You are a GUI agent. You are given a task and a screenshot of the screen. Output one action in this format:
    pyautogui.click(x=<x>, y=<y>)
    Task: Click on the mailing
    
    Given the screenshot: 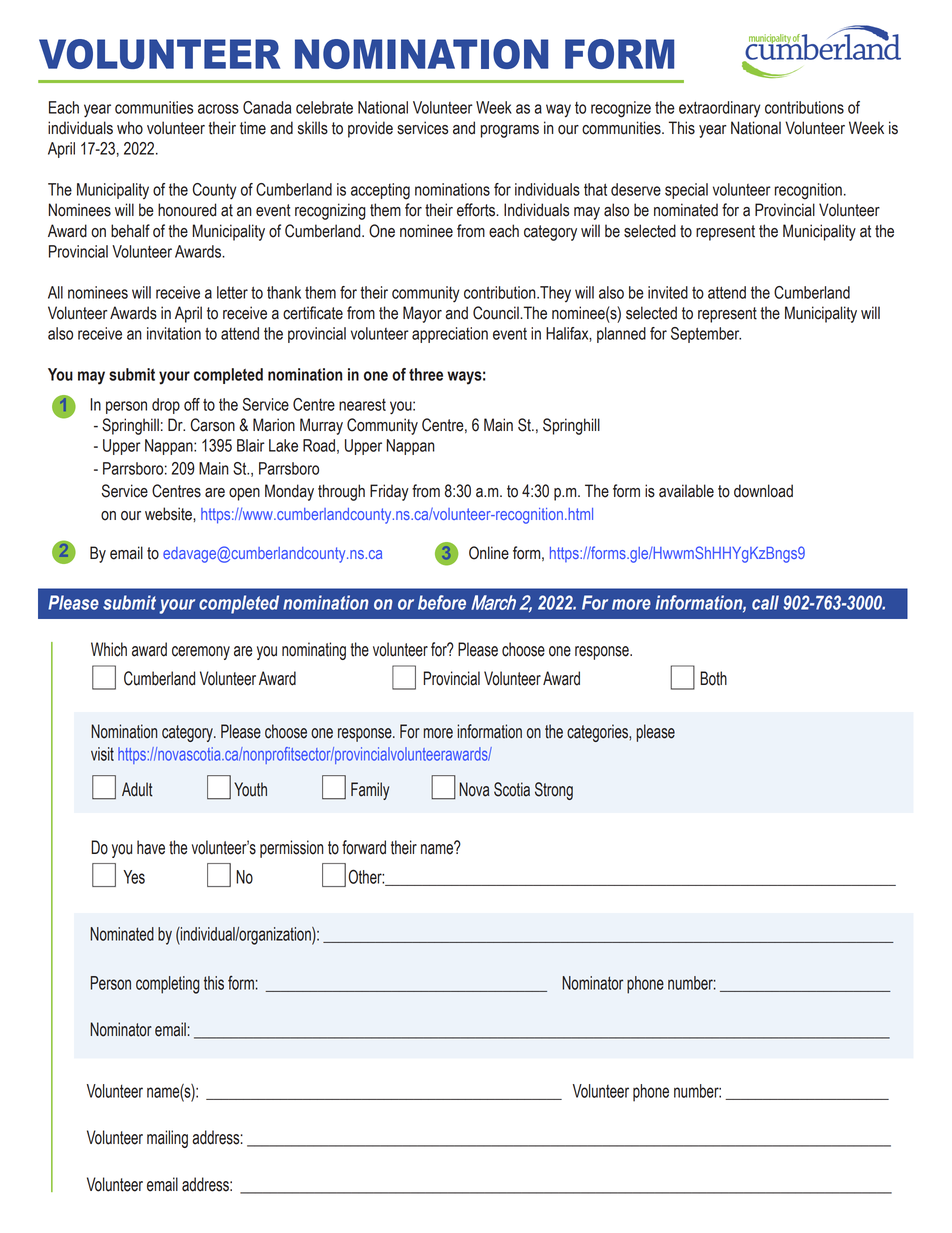 What is the action you would take?
    pyautogui.click(x=167, y=1139)
